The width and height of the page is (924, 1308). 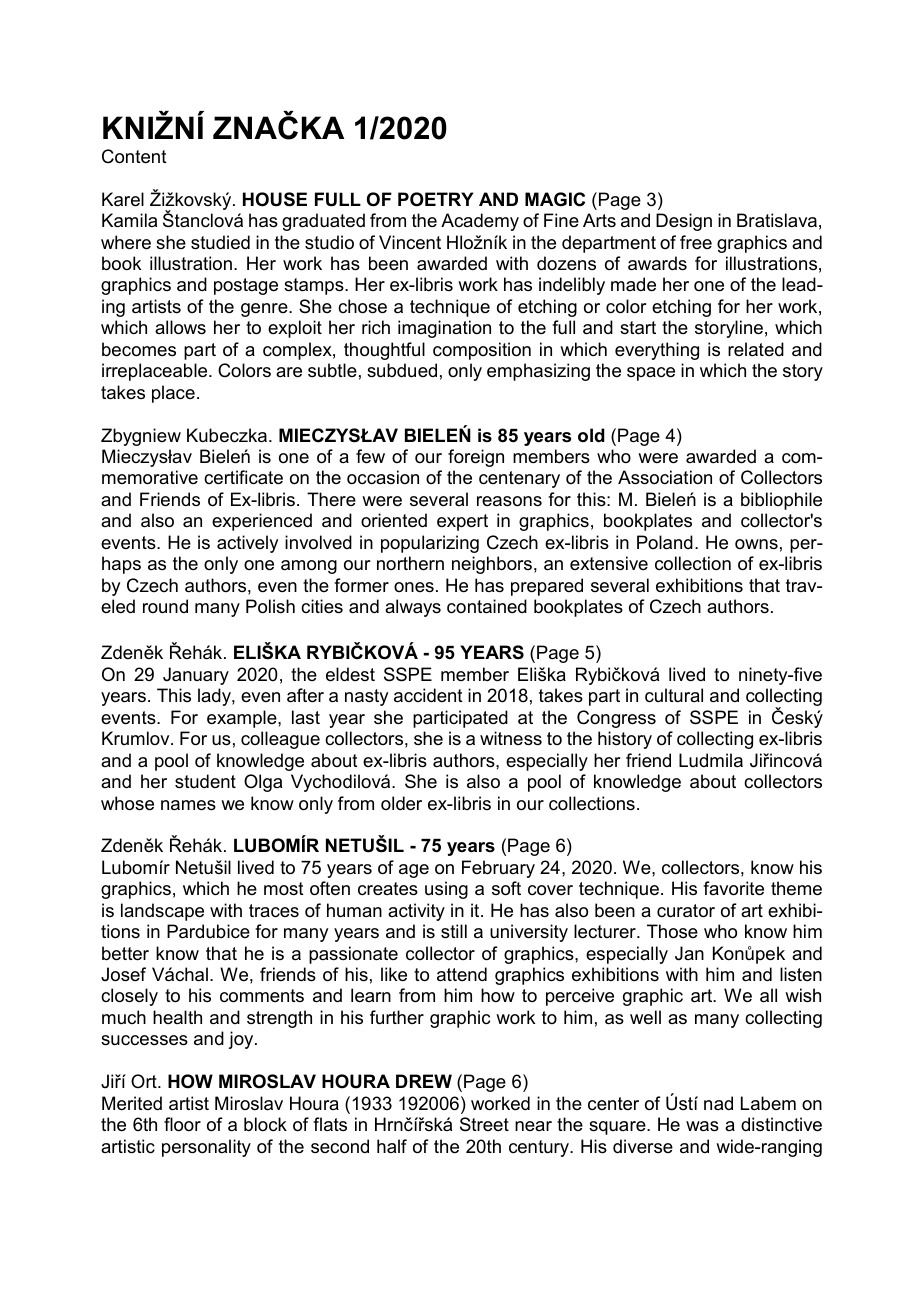 I want to click on becomes, so click(x=139, y=349).
